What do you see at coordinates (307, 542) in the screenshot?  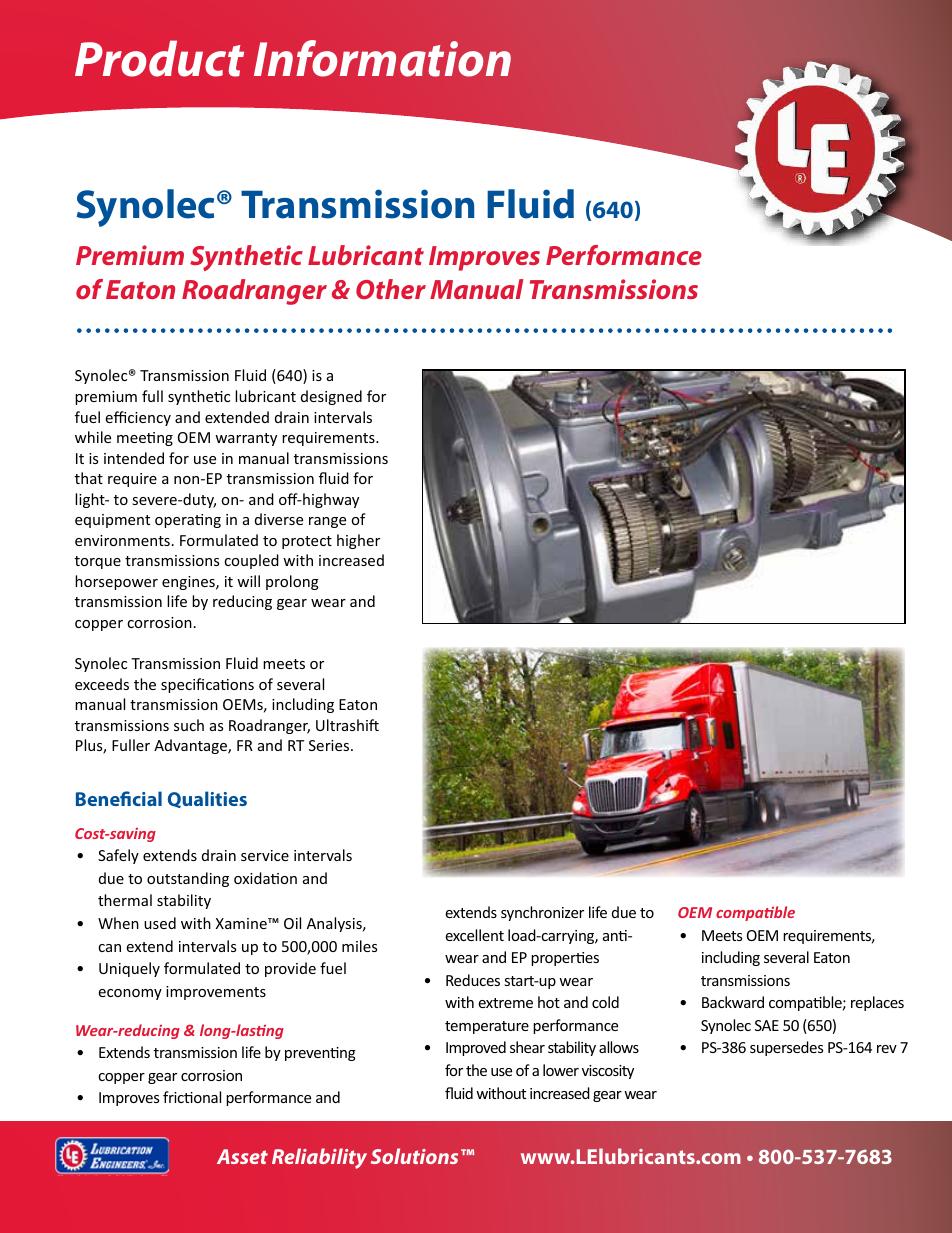 I see `protect` at bounding box center [307, 542].
